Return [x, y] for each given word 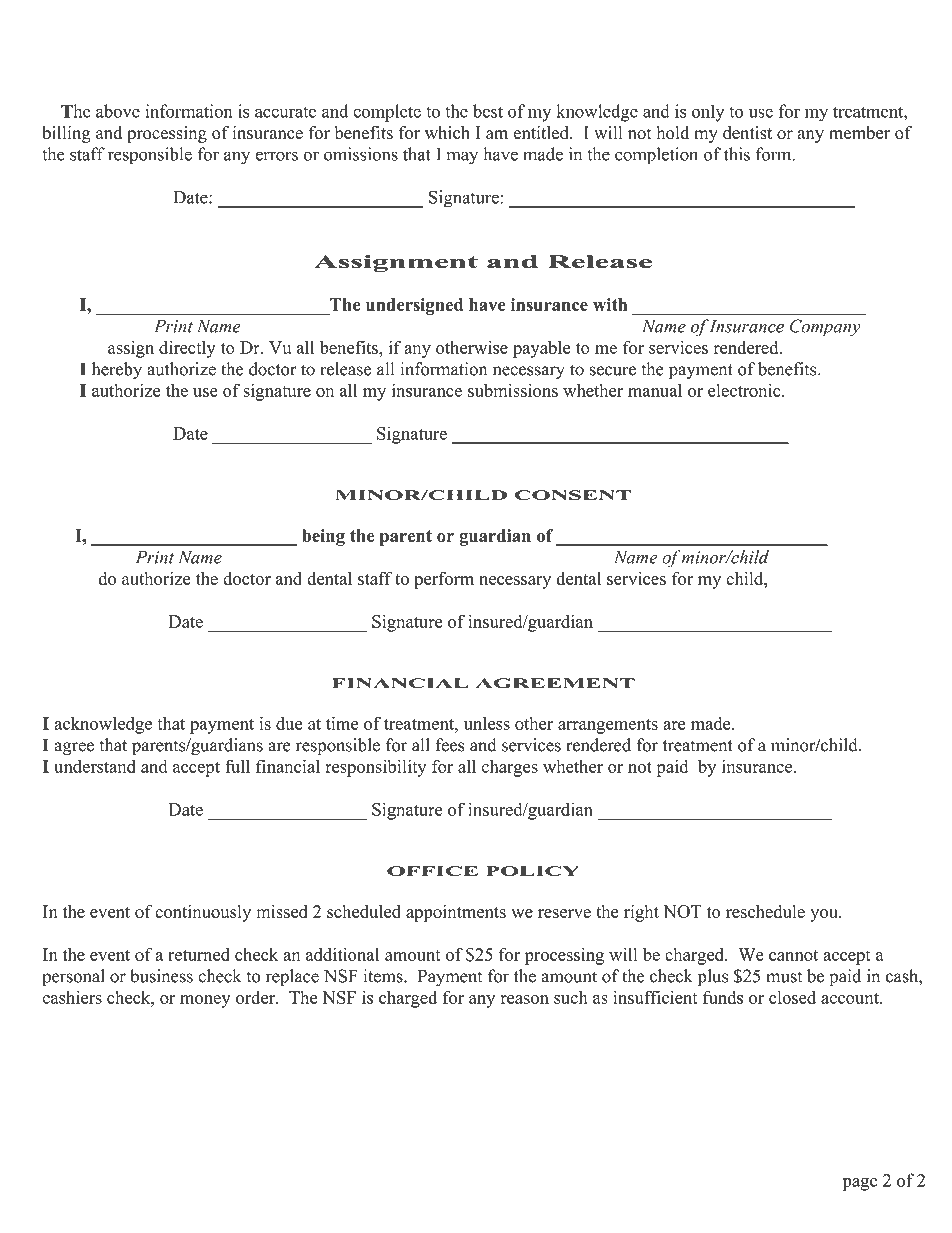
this [737, 154]
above [118, 111]
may [462, 158]
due [289, 723]
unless [487, 723]
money [205, 1001]
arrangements [608, 726]
